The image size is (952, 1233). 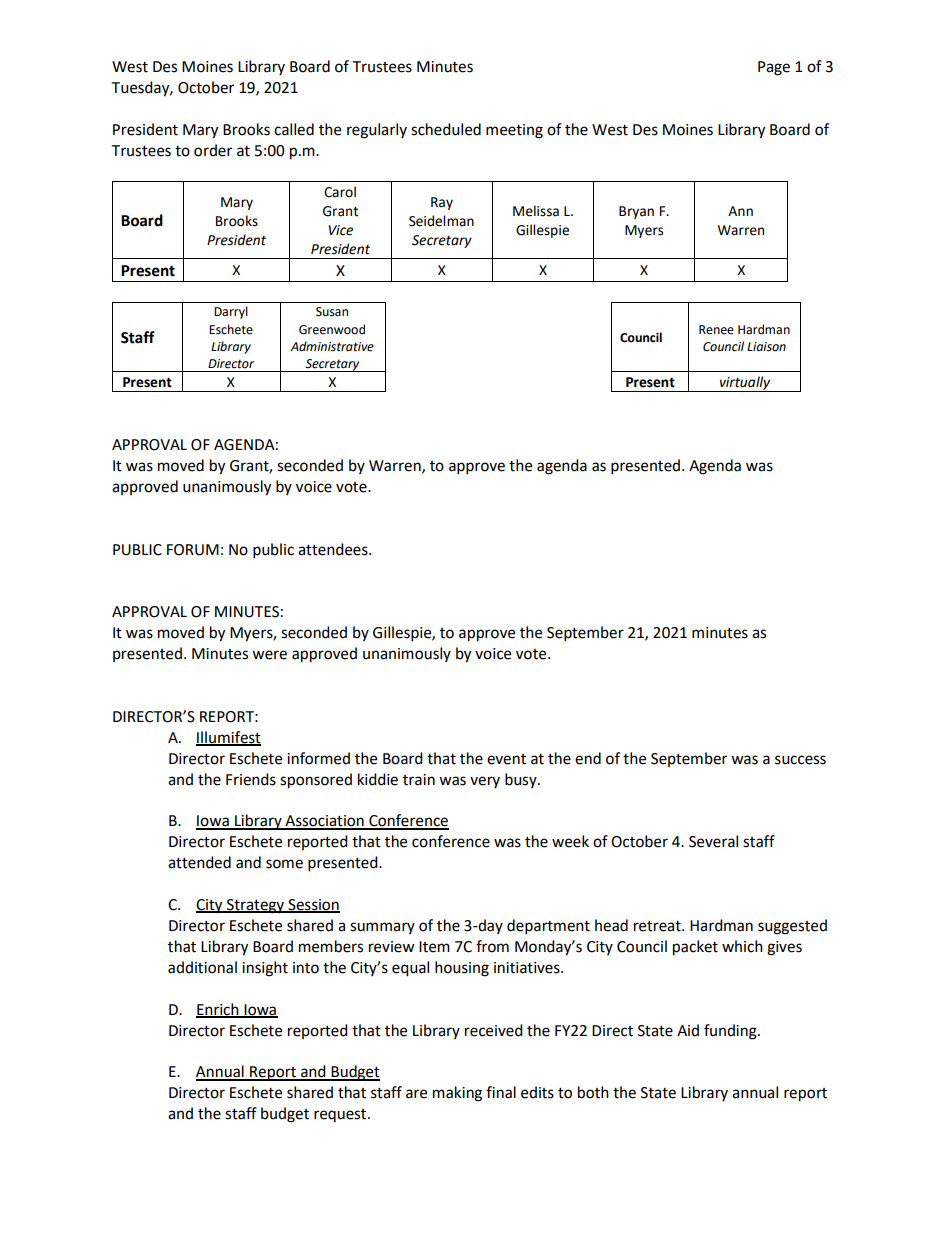 What do you see at coordinates (731, 1032) in the image?
I see `funding` at bounding box center [731, 1032].
